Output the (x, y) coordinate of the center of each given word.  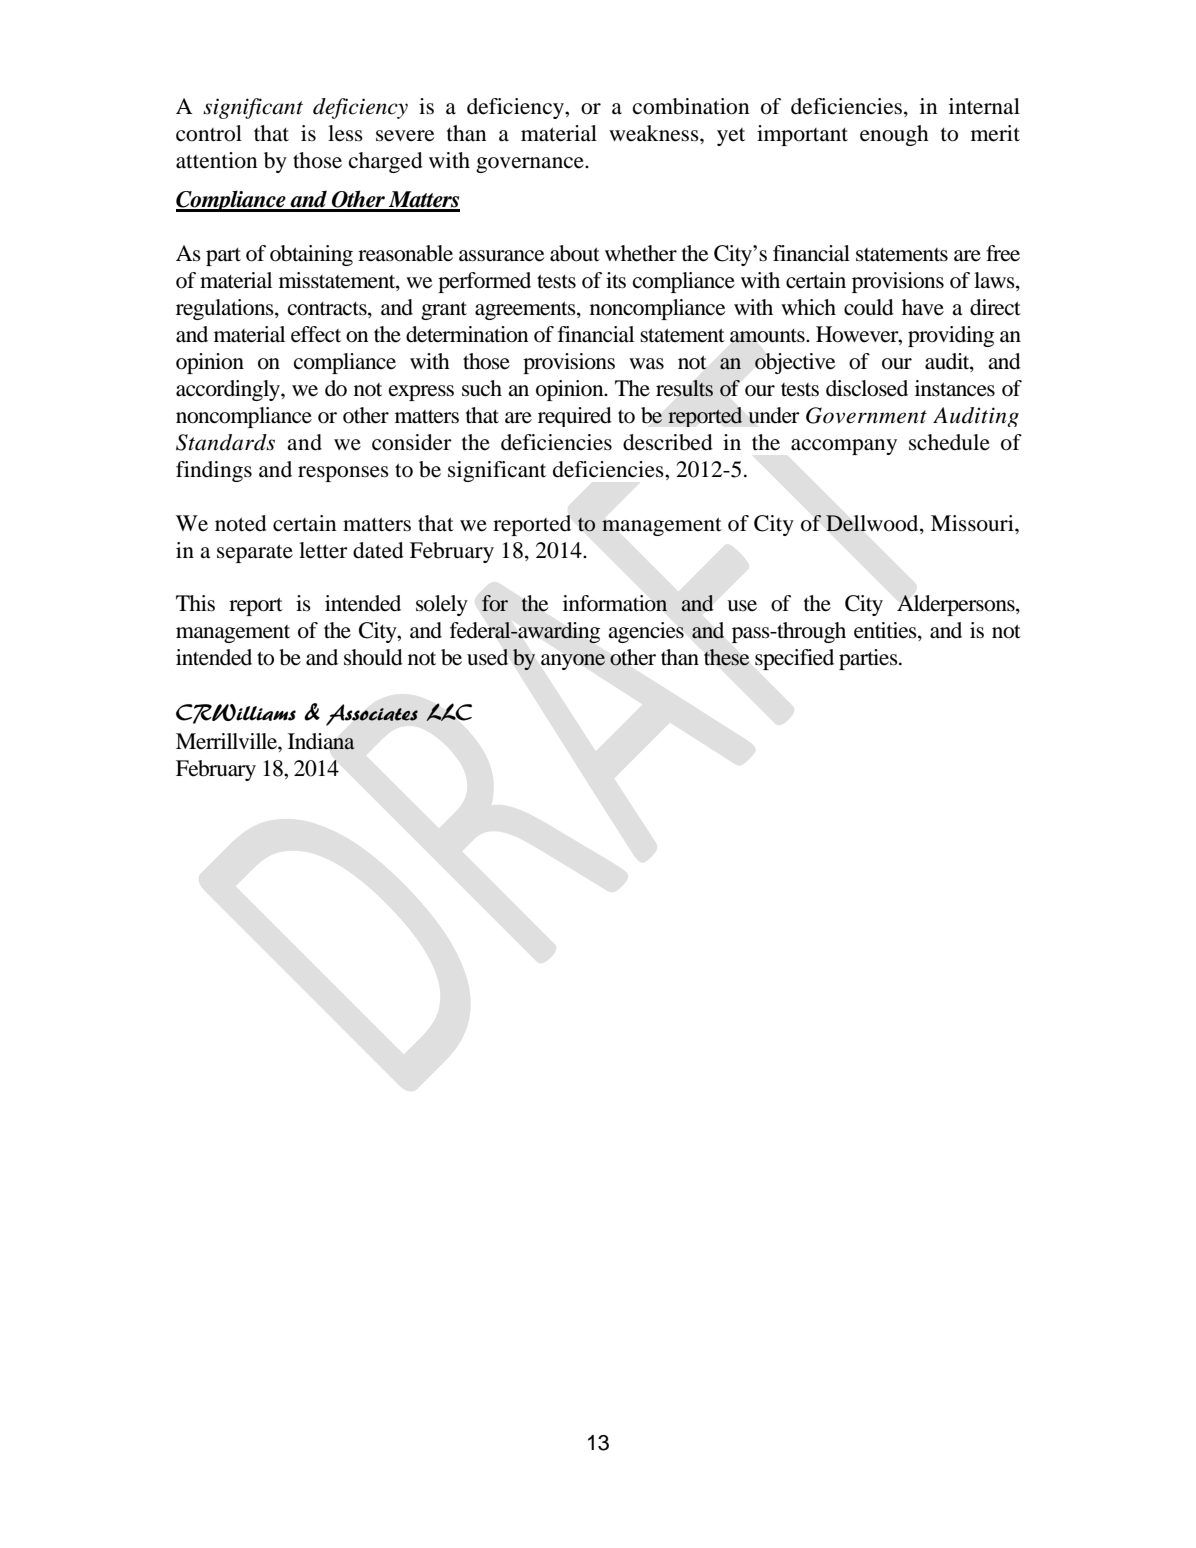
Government (866, 415)
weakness (655, 133)
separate (255, 553)
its (616, 280)
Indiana (321, 741)
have (923, 307)
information (615, 603)
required (575, 417)
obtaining (311, 255)
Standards (225, 442)
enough (894, 135)
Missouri (973, 523)
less (345, 133)
